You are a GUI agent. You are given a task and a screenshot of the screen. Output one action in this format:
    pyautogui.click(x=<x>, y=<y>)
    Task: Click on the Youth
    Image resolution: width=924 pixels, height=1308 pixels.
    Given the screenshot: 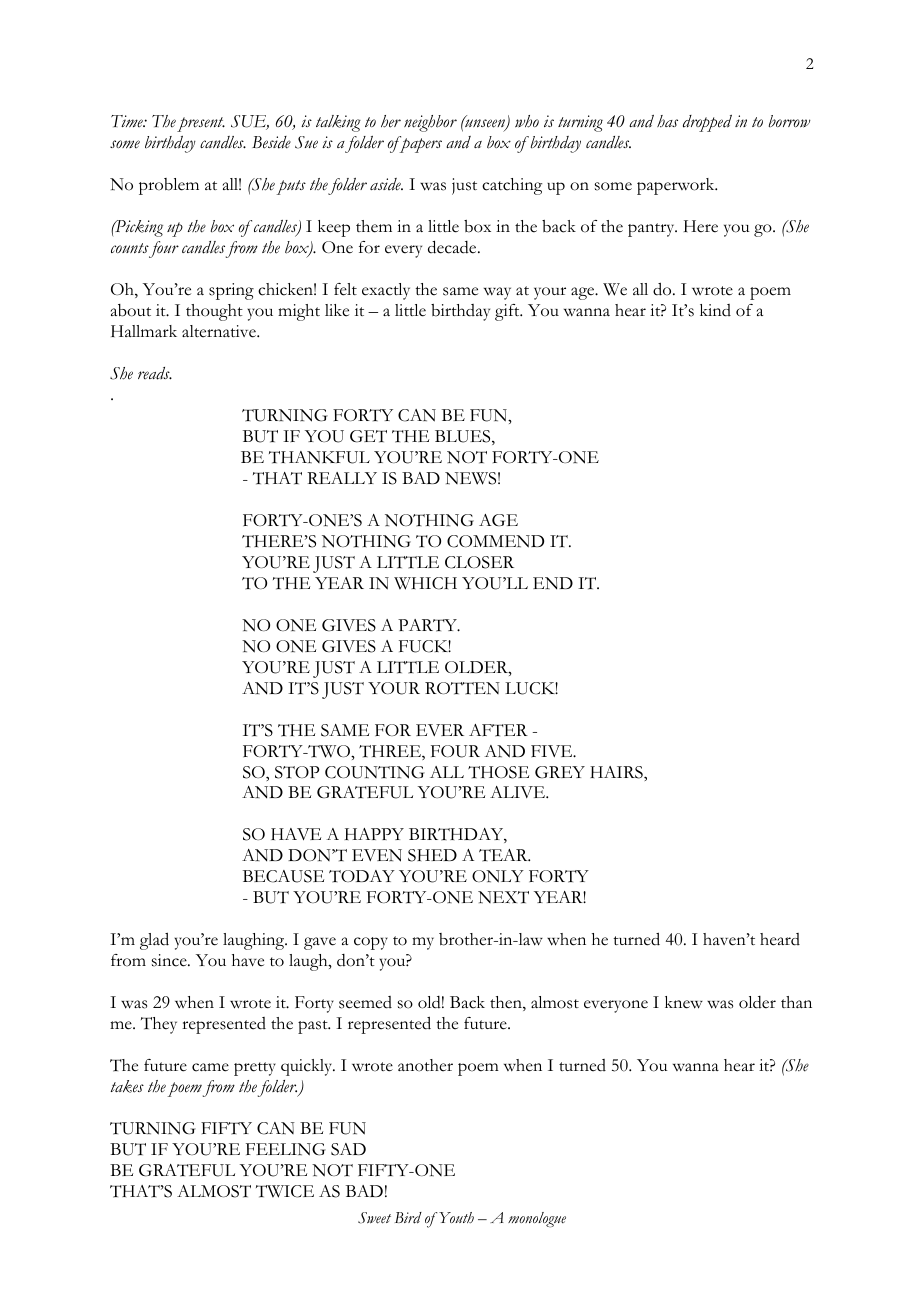 What is the action you would take?
    pyautogui.click(x=456, y=1217)
